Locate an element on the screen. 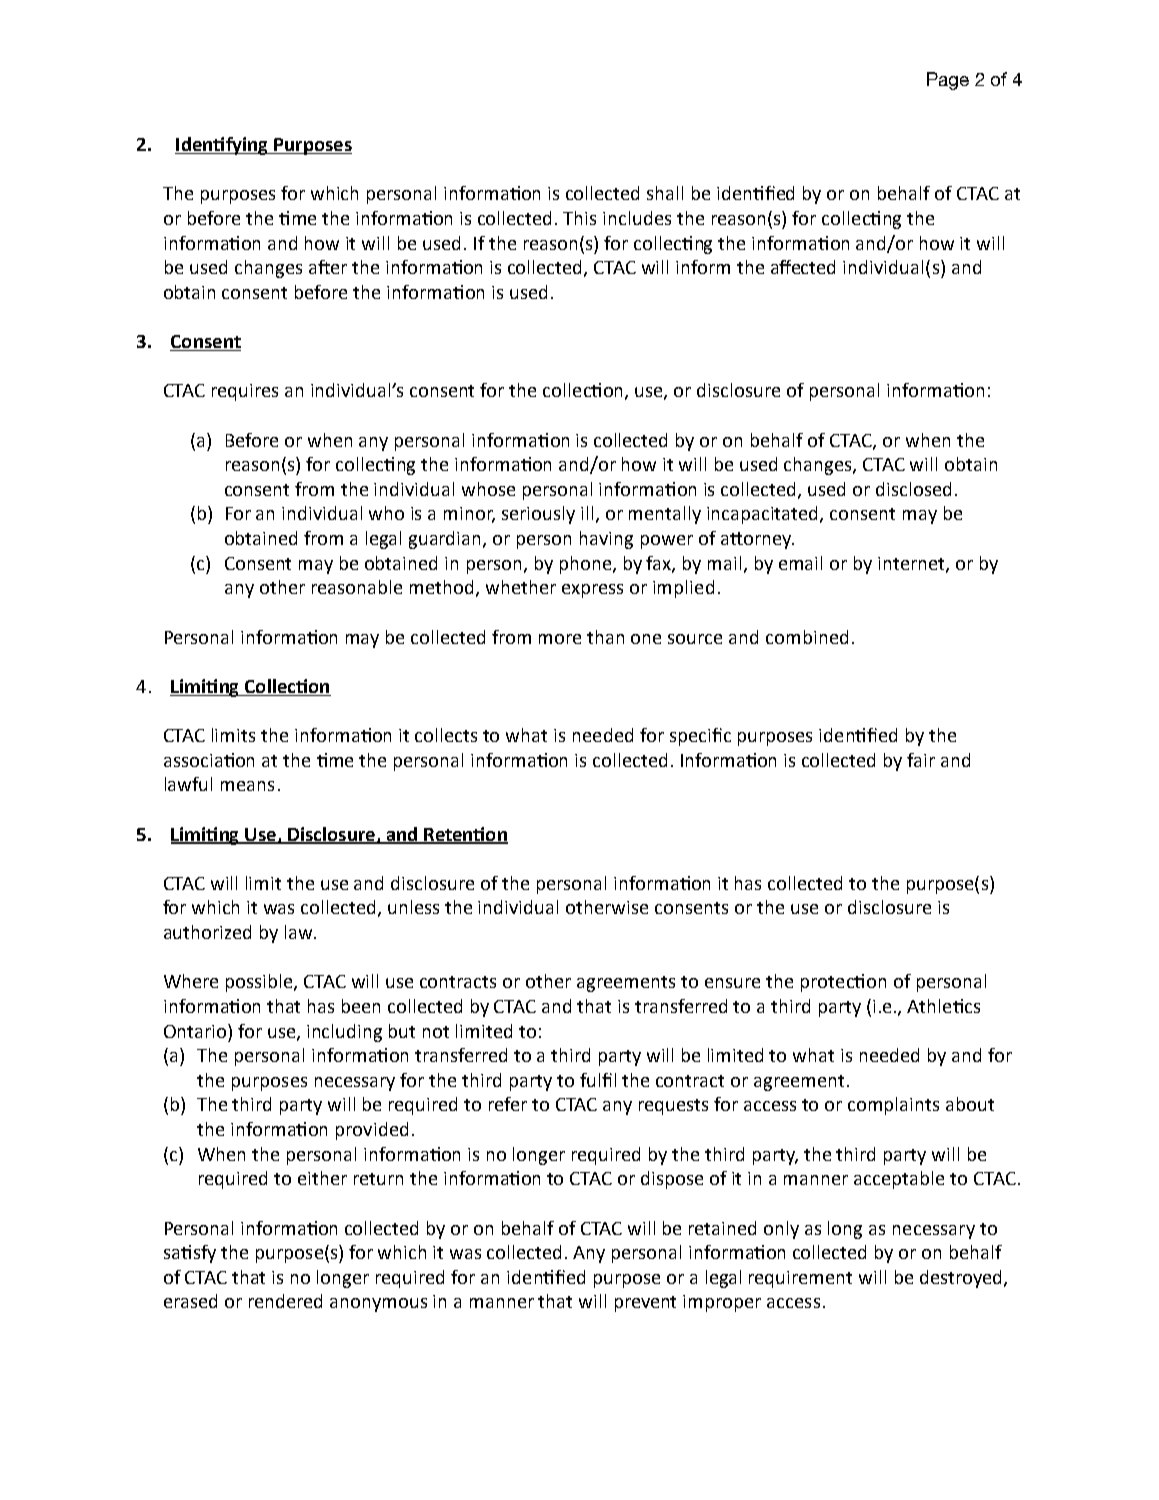  prevent is located at coordinates (645, 1304).
